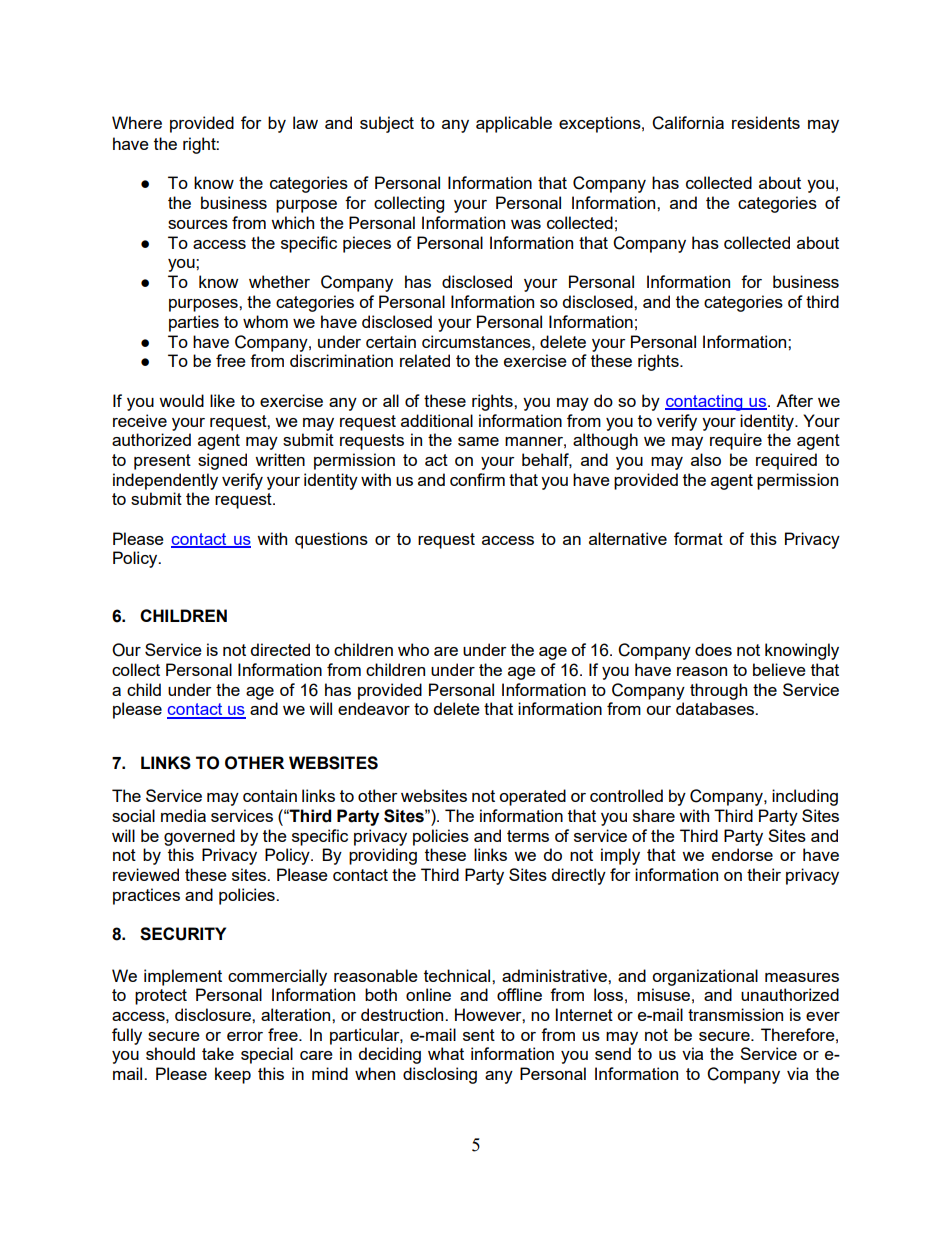  Describe the element at coordinates (137, 122) in the page. I see `Where` at that location.
